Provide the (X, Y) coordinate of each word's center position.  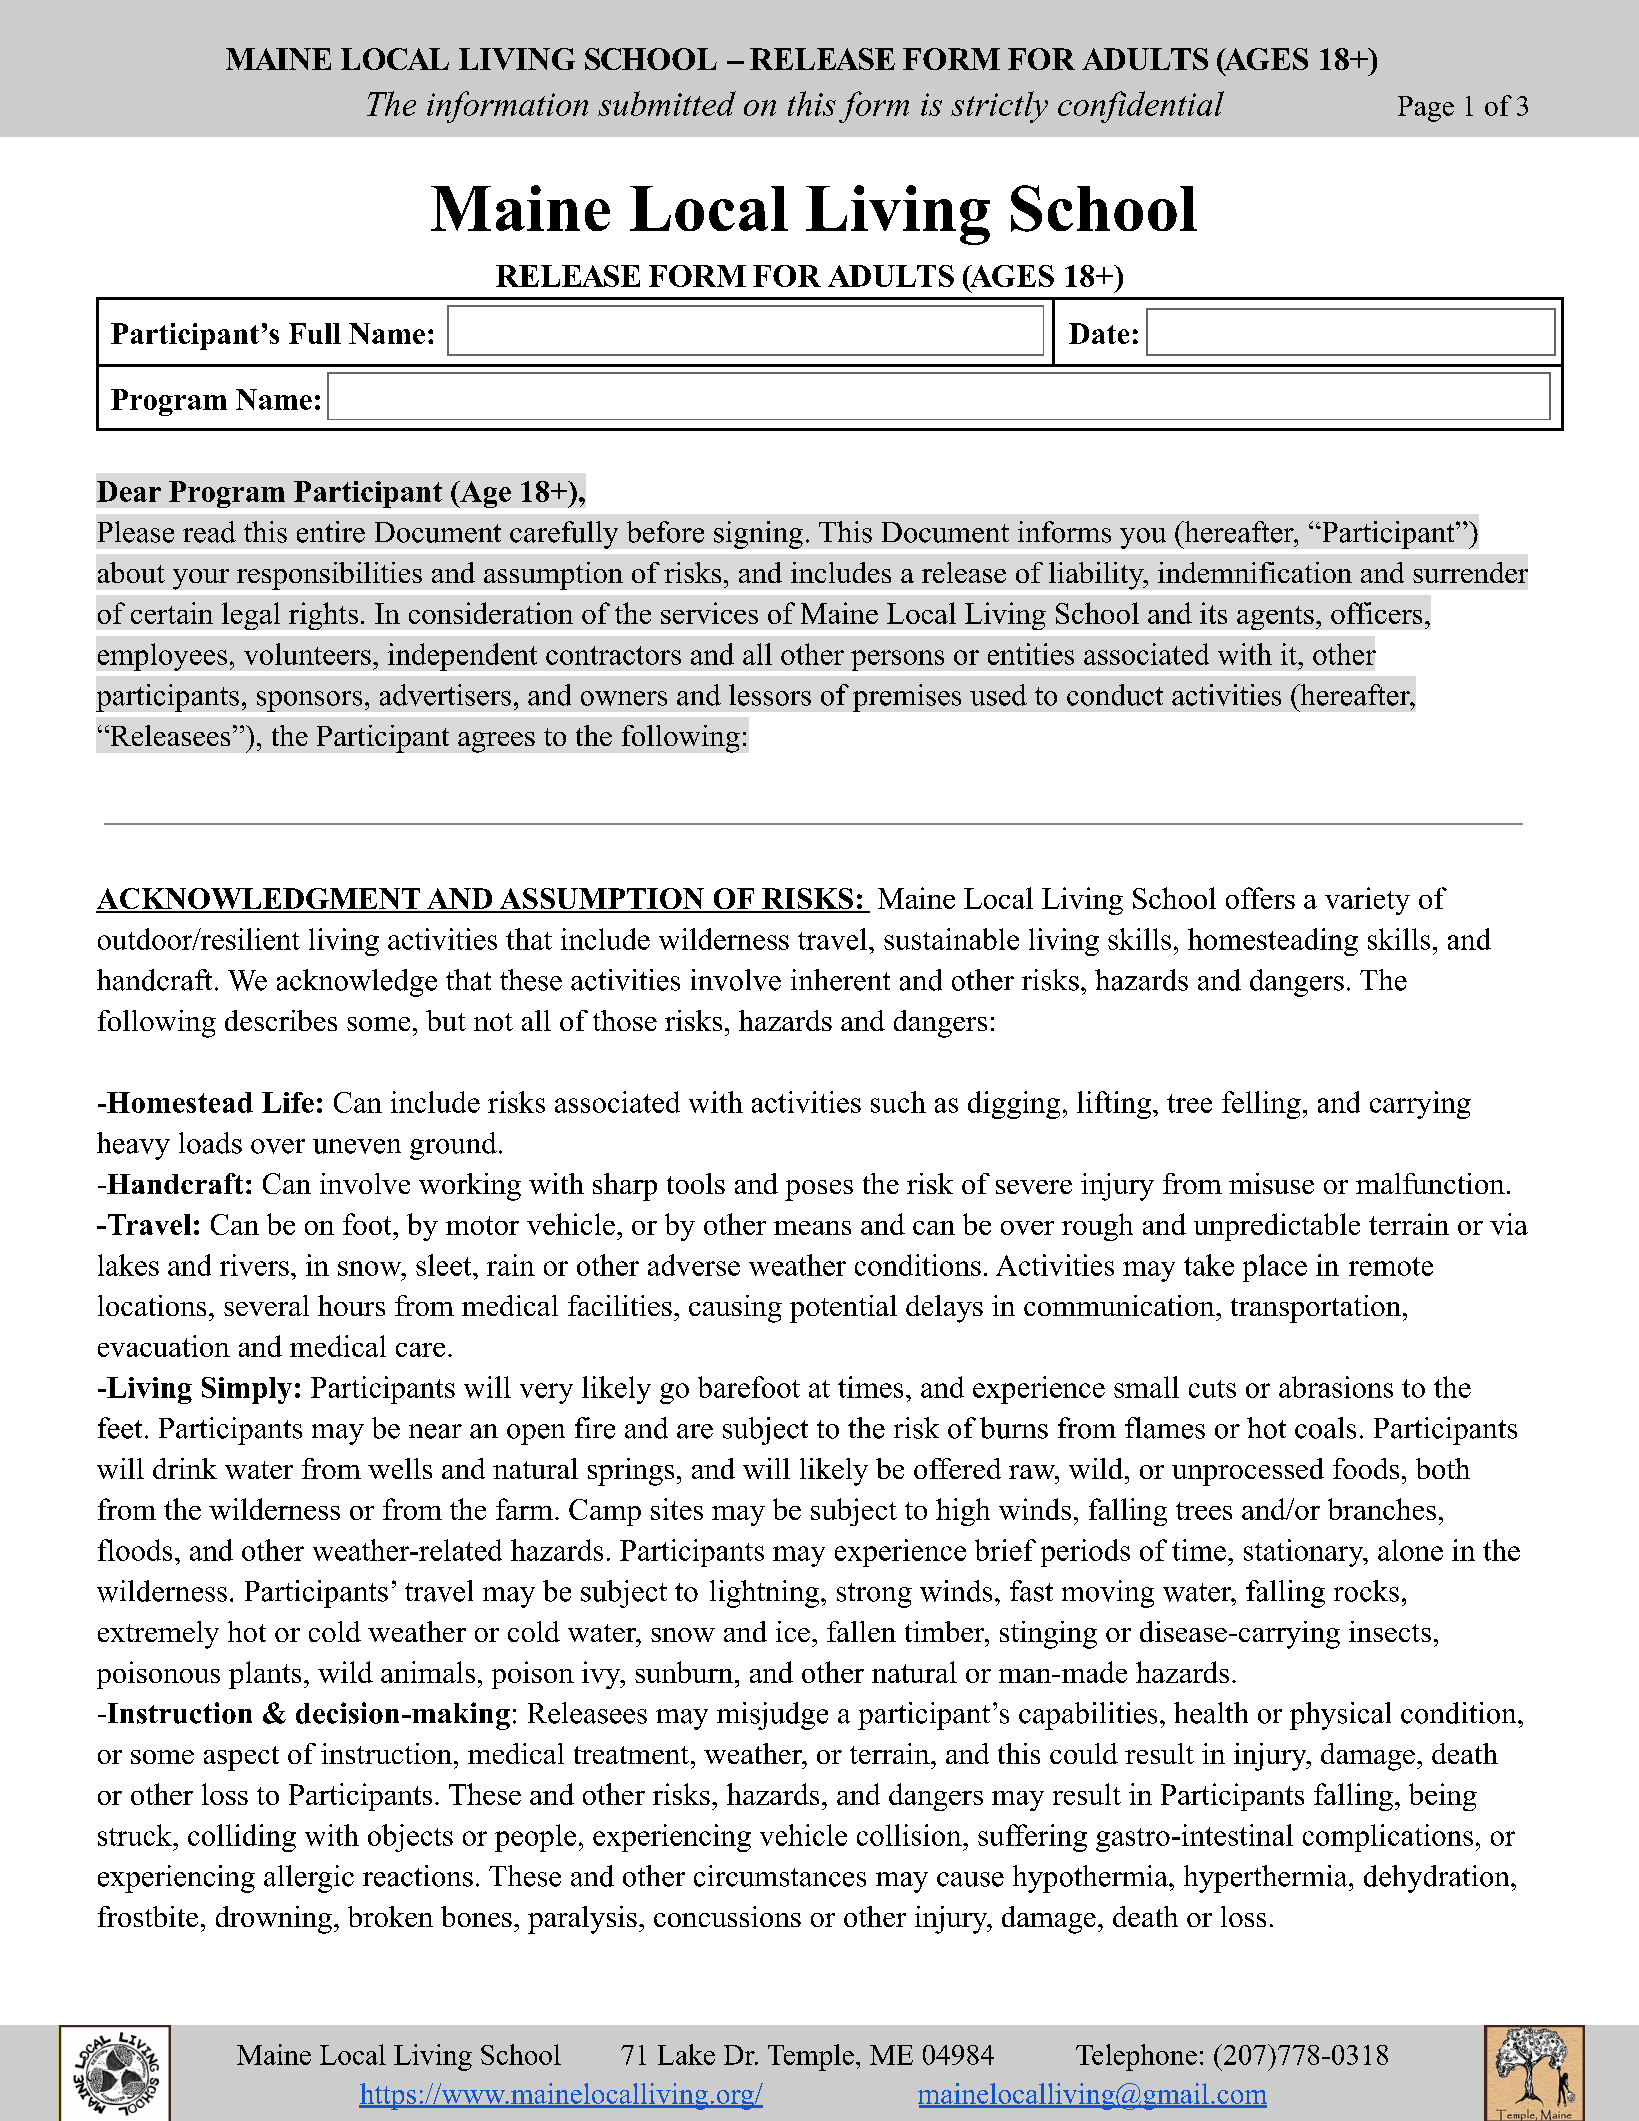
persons (897, 660)
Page (1426, 109)
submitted (667, 103)
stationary (1305, 1553)
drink (185, 1468)
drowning (274, 1920)
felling (1261, 1105)
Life (288, 1102)
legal (251, 616)
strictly (999, 107)
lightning (766, 1594)
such (898, 1102)
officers (1376, 613)
